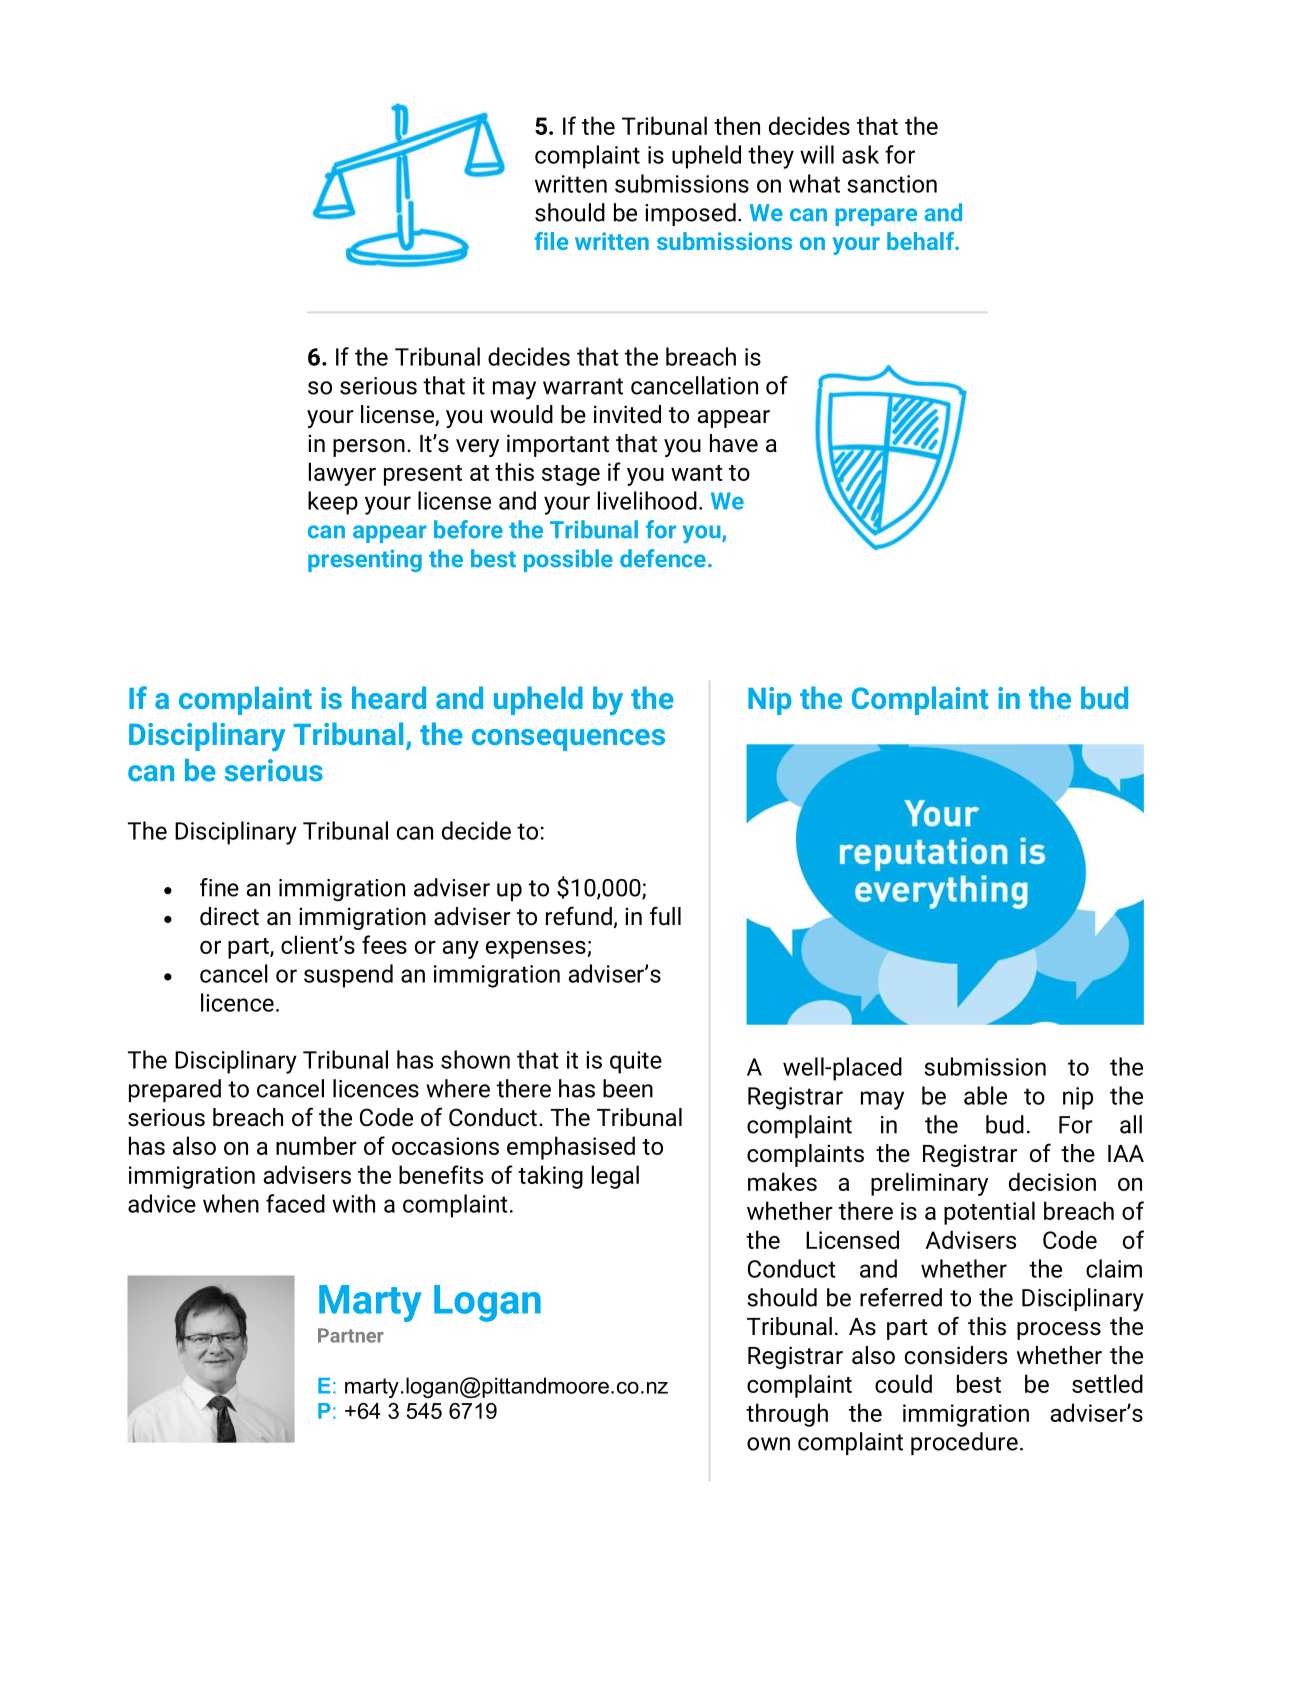 The width and height of the screenshot is (1303, 1687). Describe the element at coordinates (627, 414) in the screenshot. I see `invited` at that location.
